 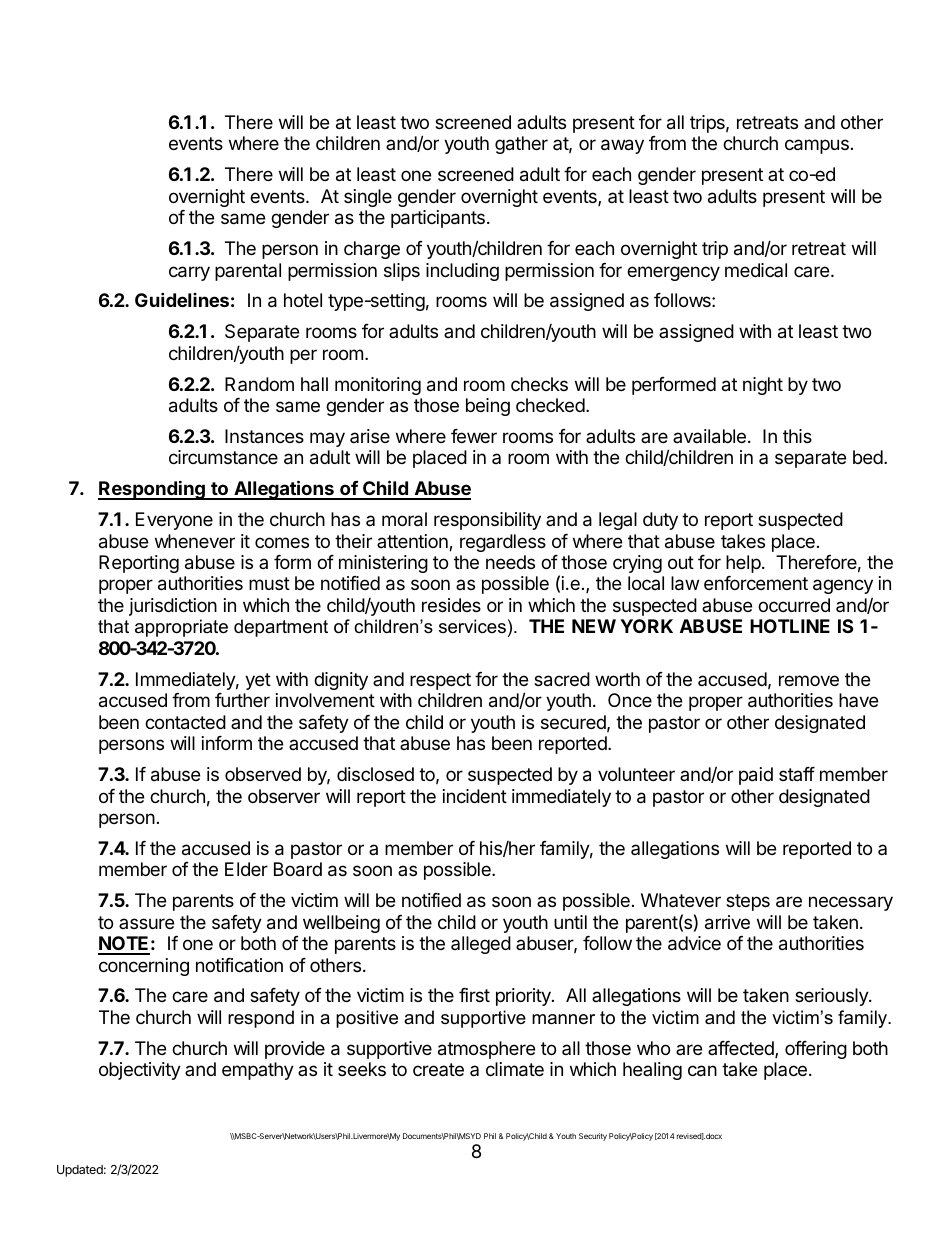 What do you see at coordinates (368, 198) in the screenshot?
I see `single` at bounding box center [368, 198].
